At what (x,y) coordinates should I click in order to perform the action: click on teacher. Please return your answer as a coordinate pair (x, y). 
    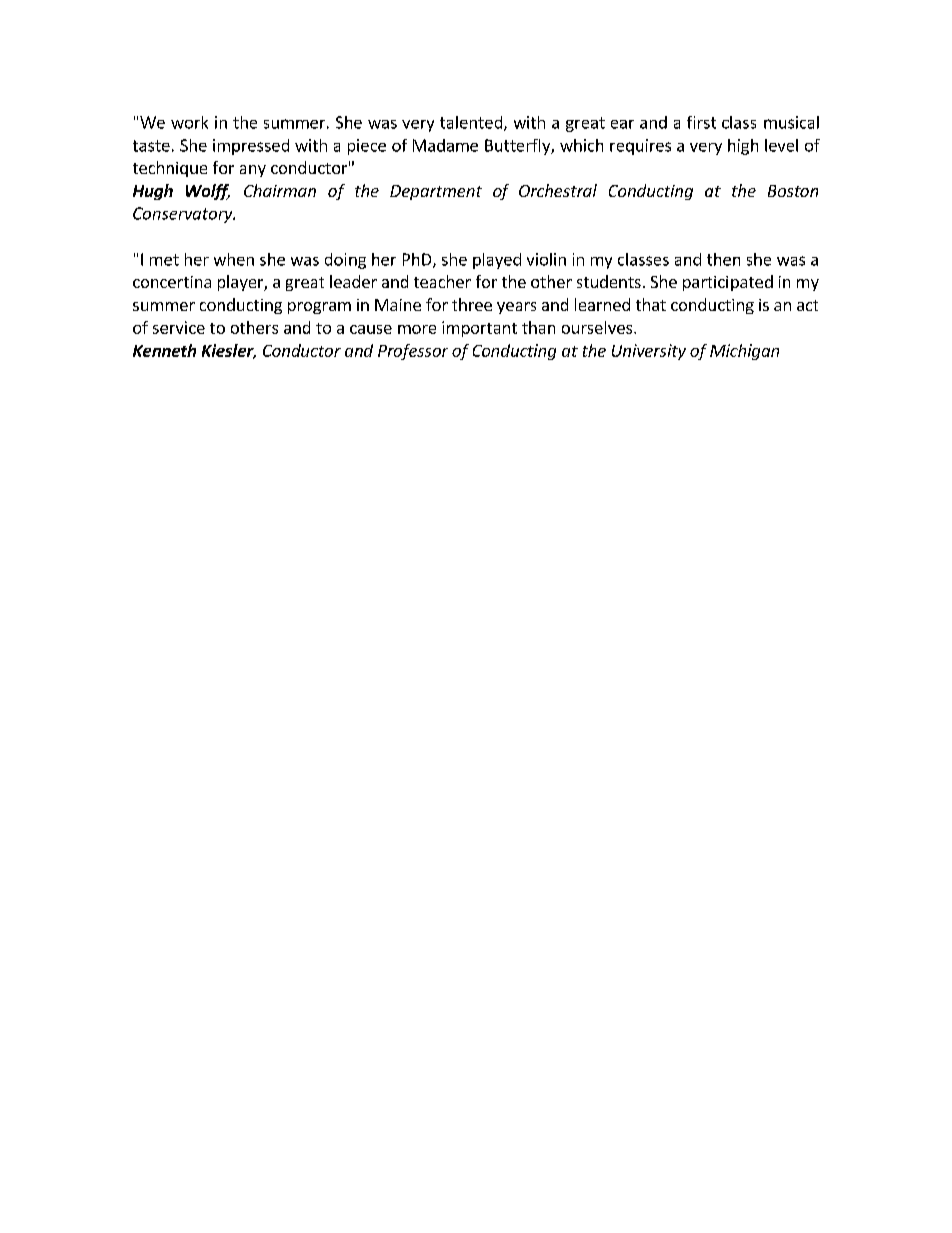
    Looking at the image, I should click on (442, 281).
